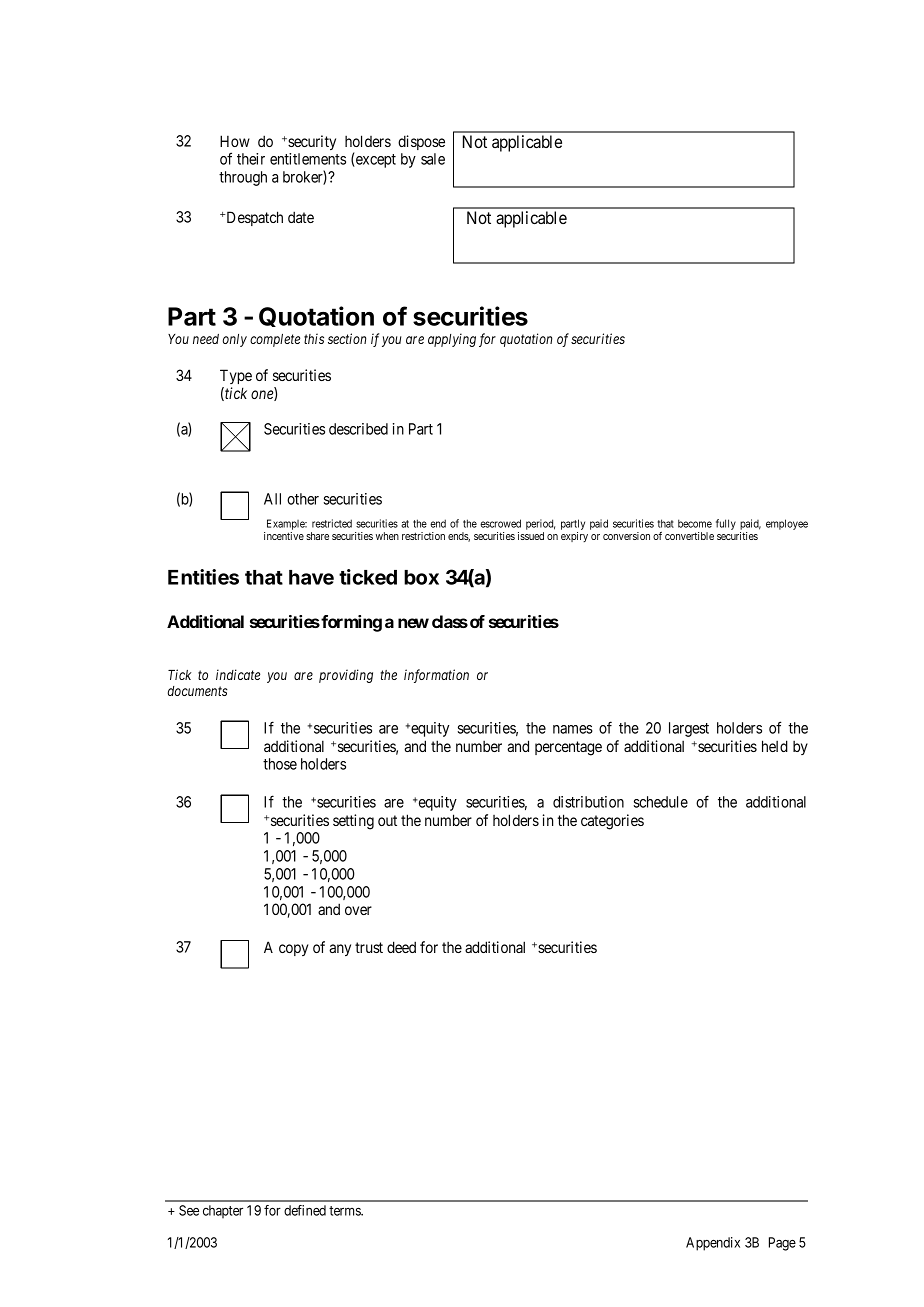  Describe the element at coordinates (223, 1212) in the image. I see `chapter` at that location.
